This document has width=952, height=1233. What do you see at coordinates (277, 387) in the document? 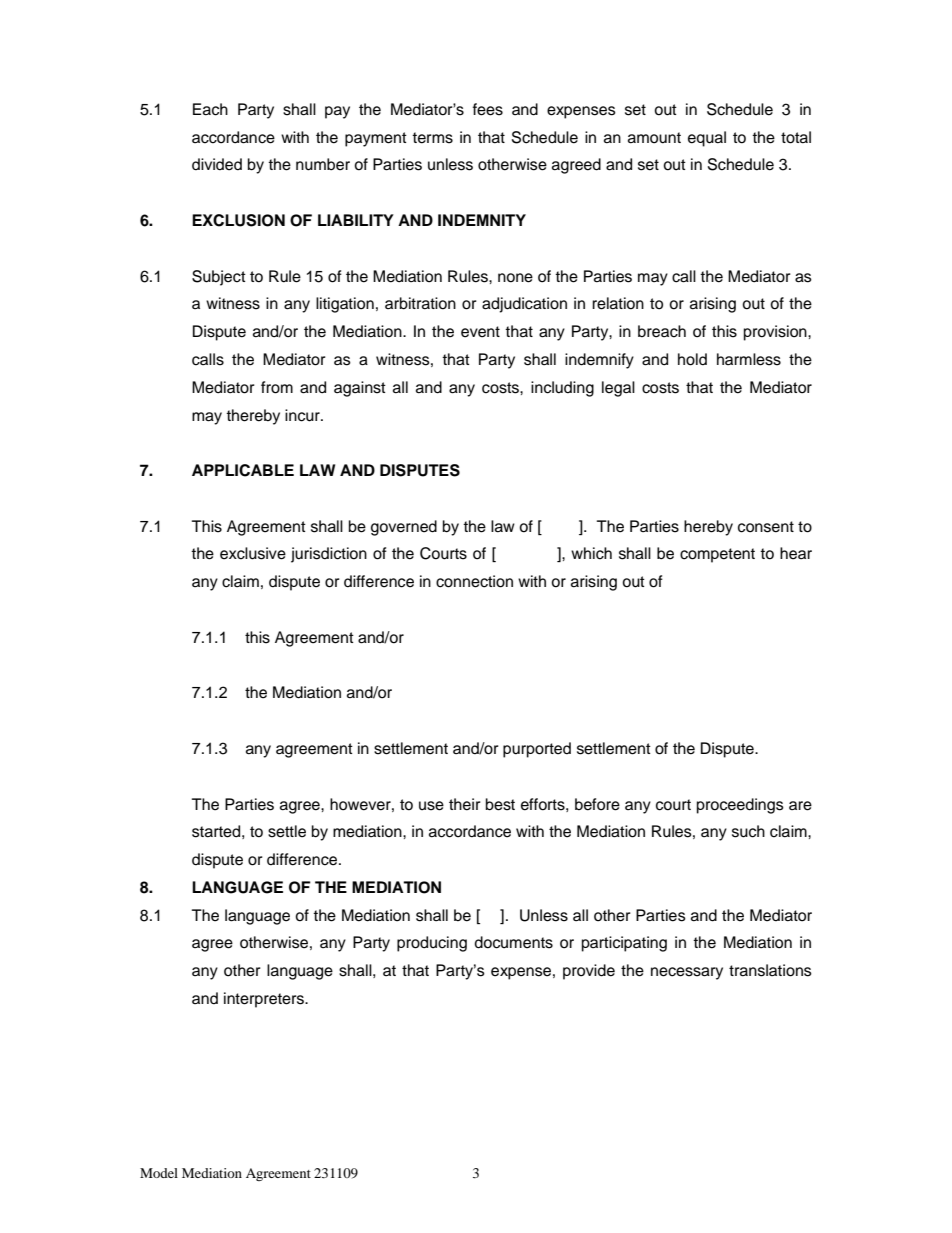
I see `from` at bounding box center [277, 387].
